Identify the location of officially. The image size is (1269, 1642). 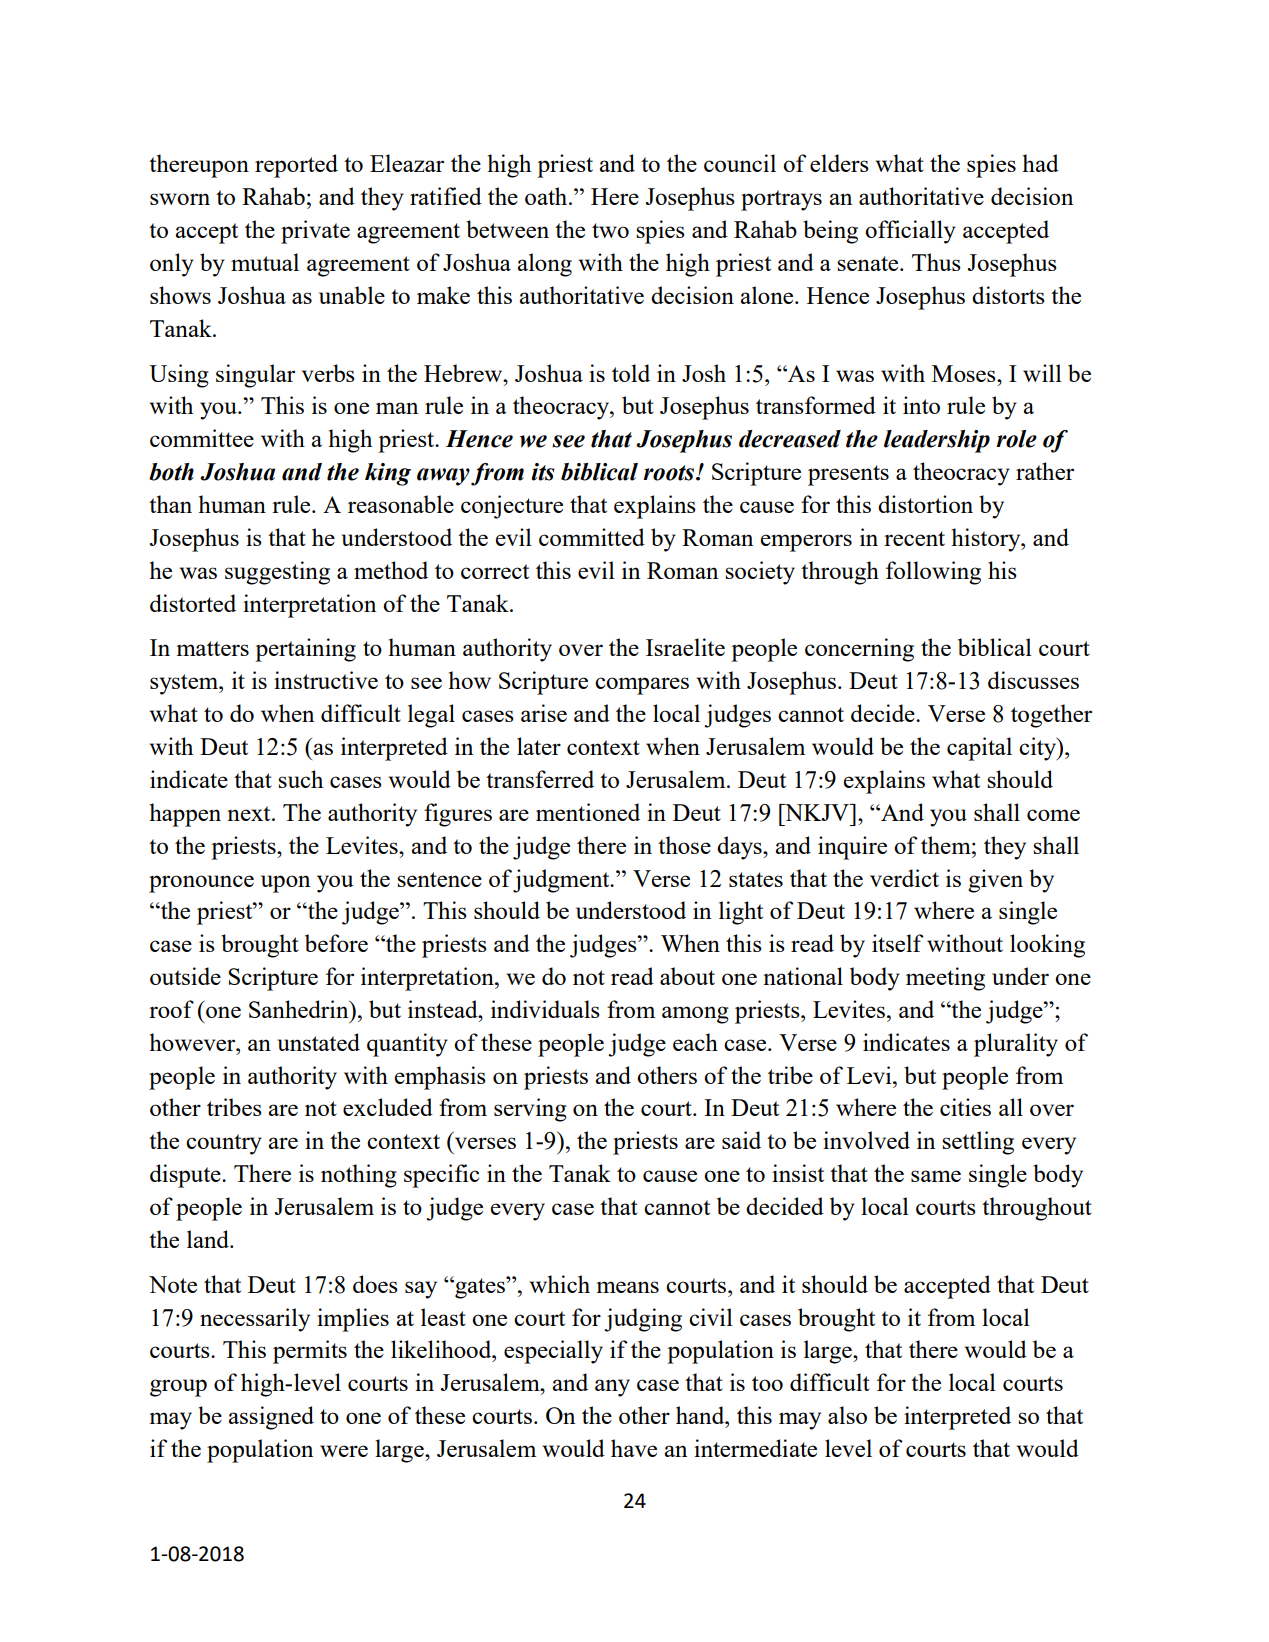
(910, 232).
